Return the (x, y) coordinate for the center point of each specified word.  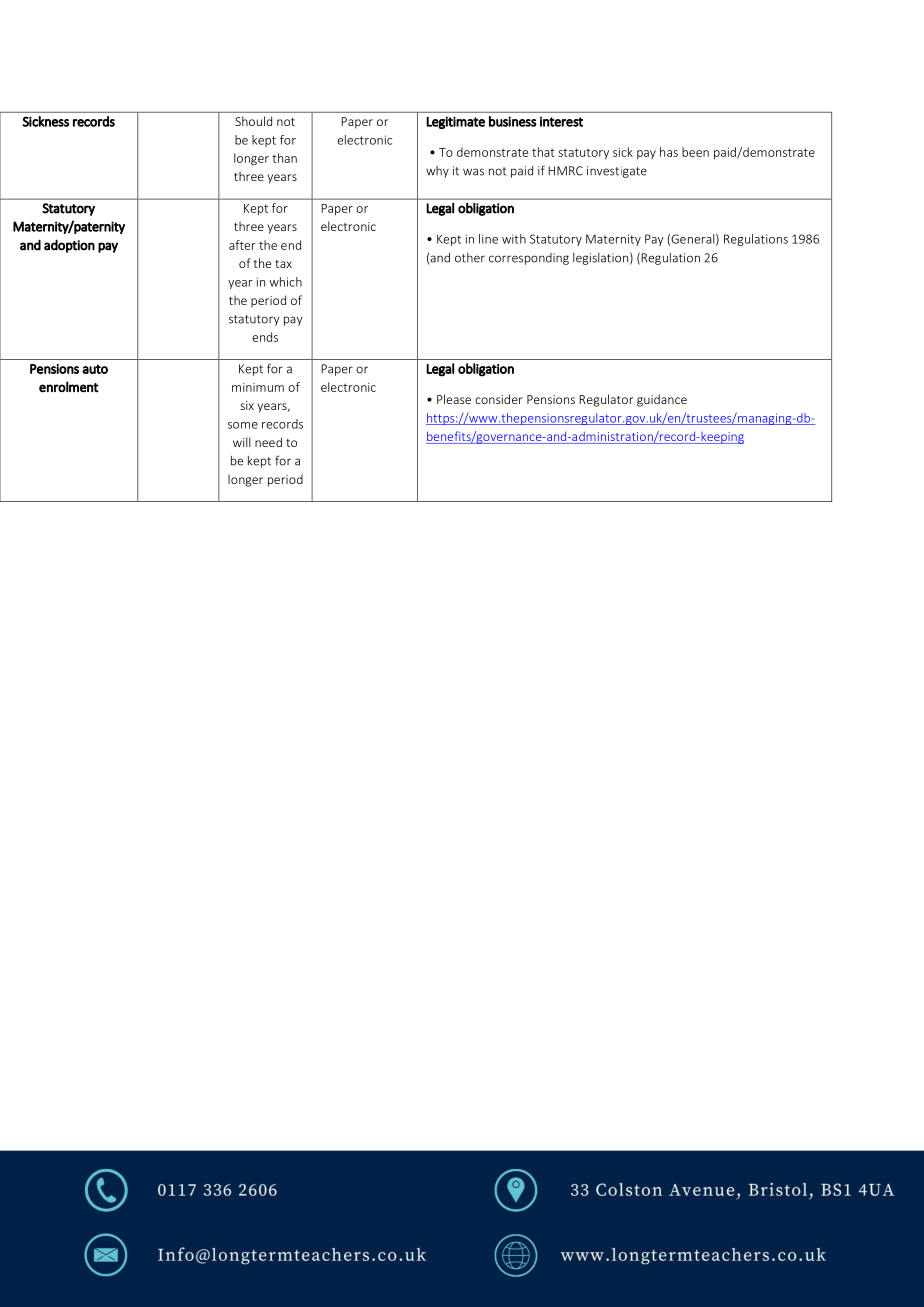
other (470, 258)
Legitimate (455, 122)
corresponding (529, 259)
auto (95, 369)
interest (561, 122)
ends (265, 337)
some (243, 425)
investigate (617, 172)
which (285, 282)
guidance (662, 400)
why (437, 172)
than (284, 158)
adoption (69, 246)
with (514, 239)
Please (454, 399)
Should (253, 121)
